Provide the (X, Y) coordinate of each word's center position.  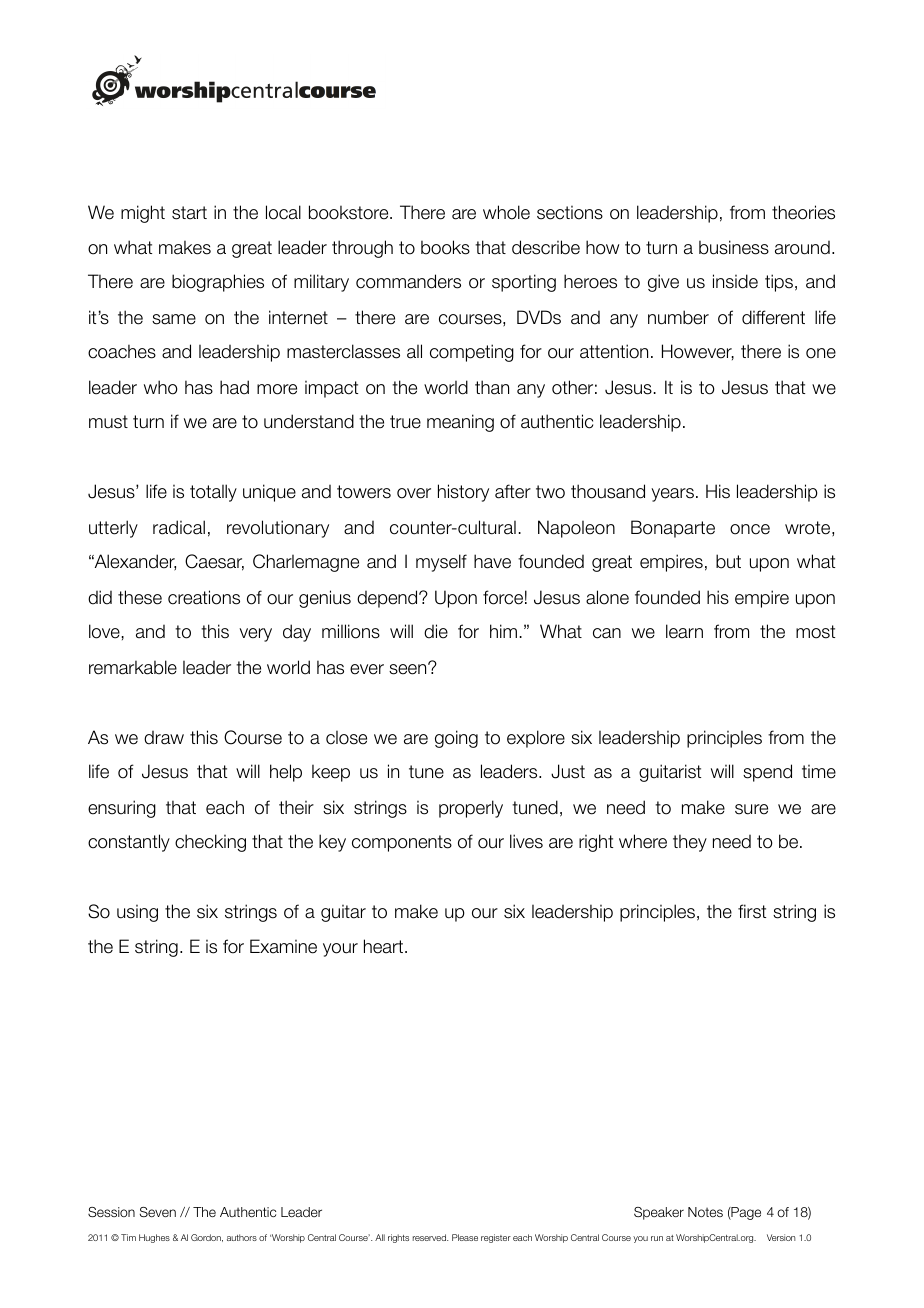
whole (506, 212)
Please (465, 1237)
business (734, 247)
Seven (158, 1212)
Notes (705, 1212)
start (189, 213)
